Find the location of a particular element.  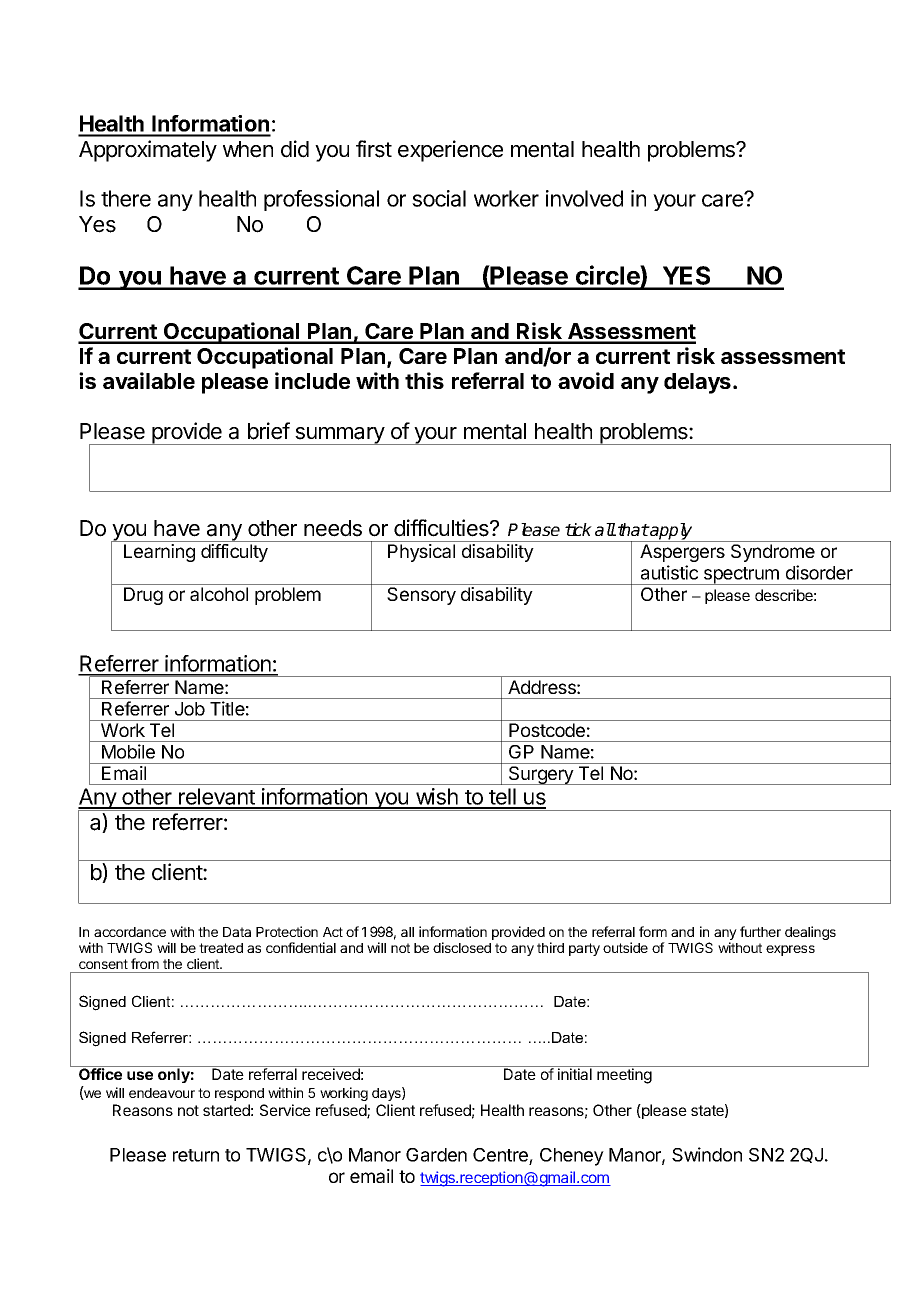

Job is located at coordinates (190, 709).
